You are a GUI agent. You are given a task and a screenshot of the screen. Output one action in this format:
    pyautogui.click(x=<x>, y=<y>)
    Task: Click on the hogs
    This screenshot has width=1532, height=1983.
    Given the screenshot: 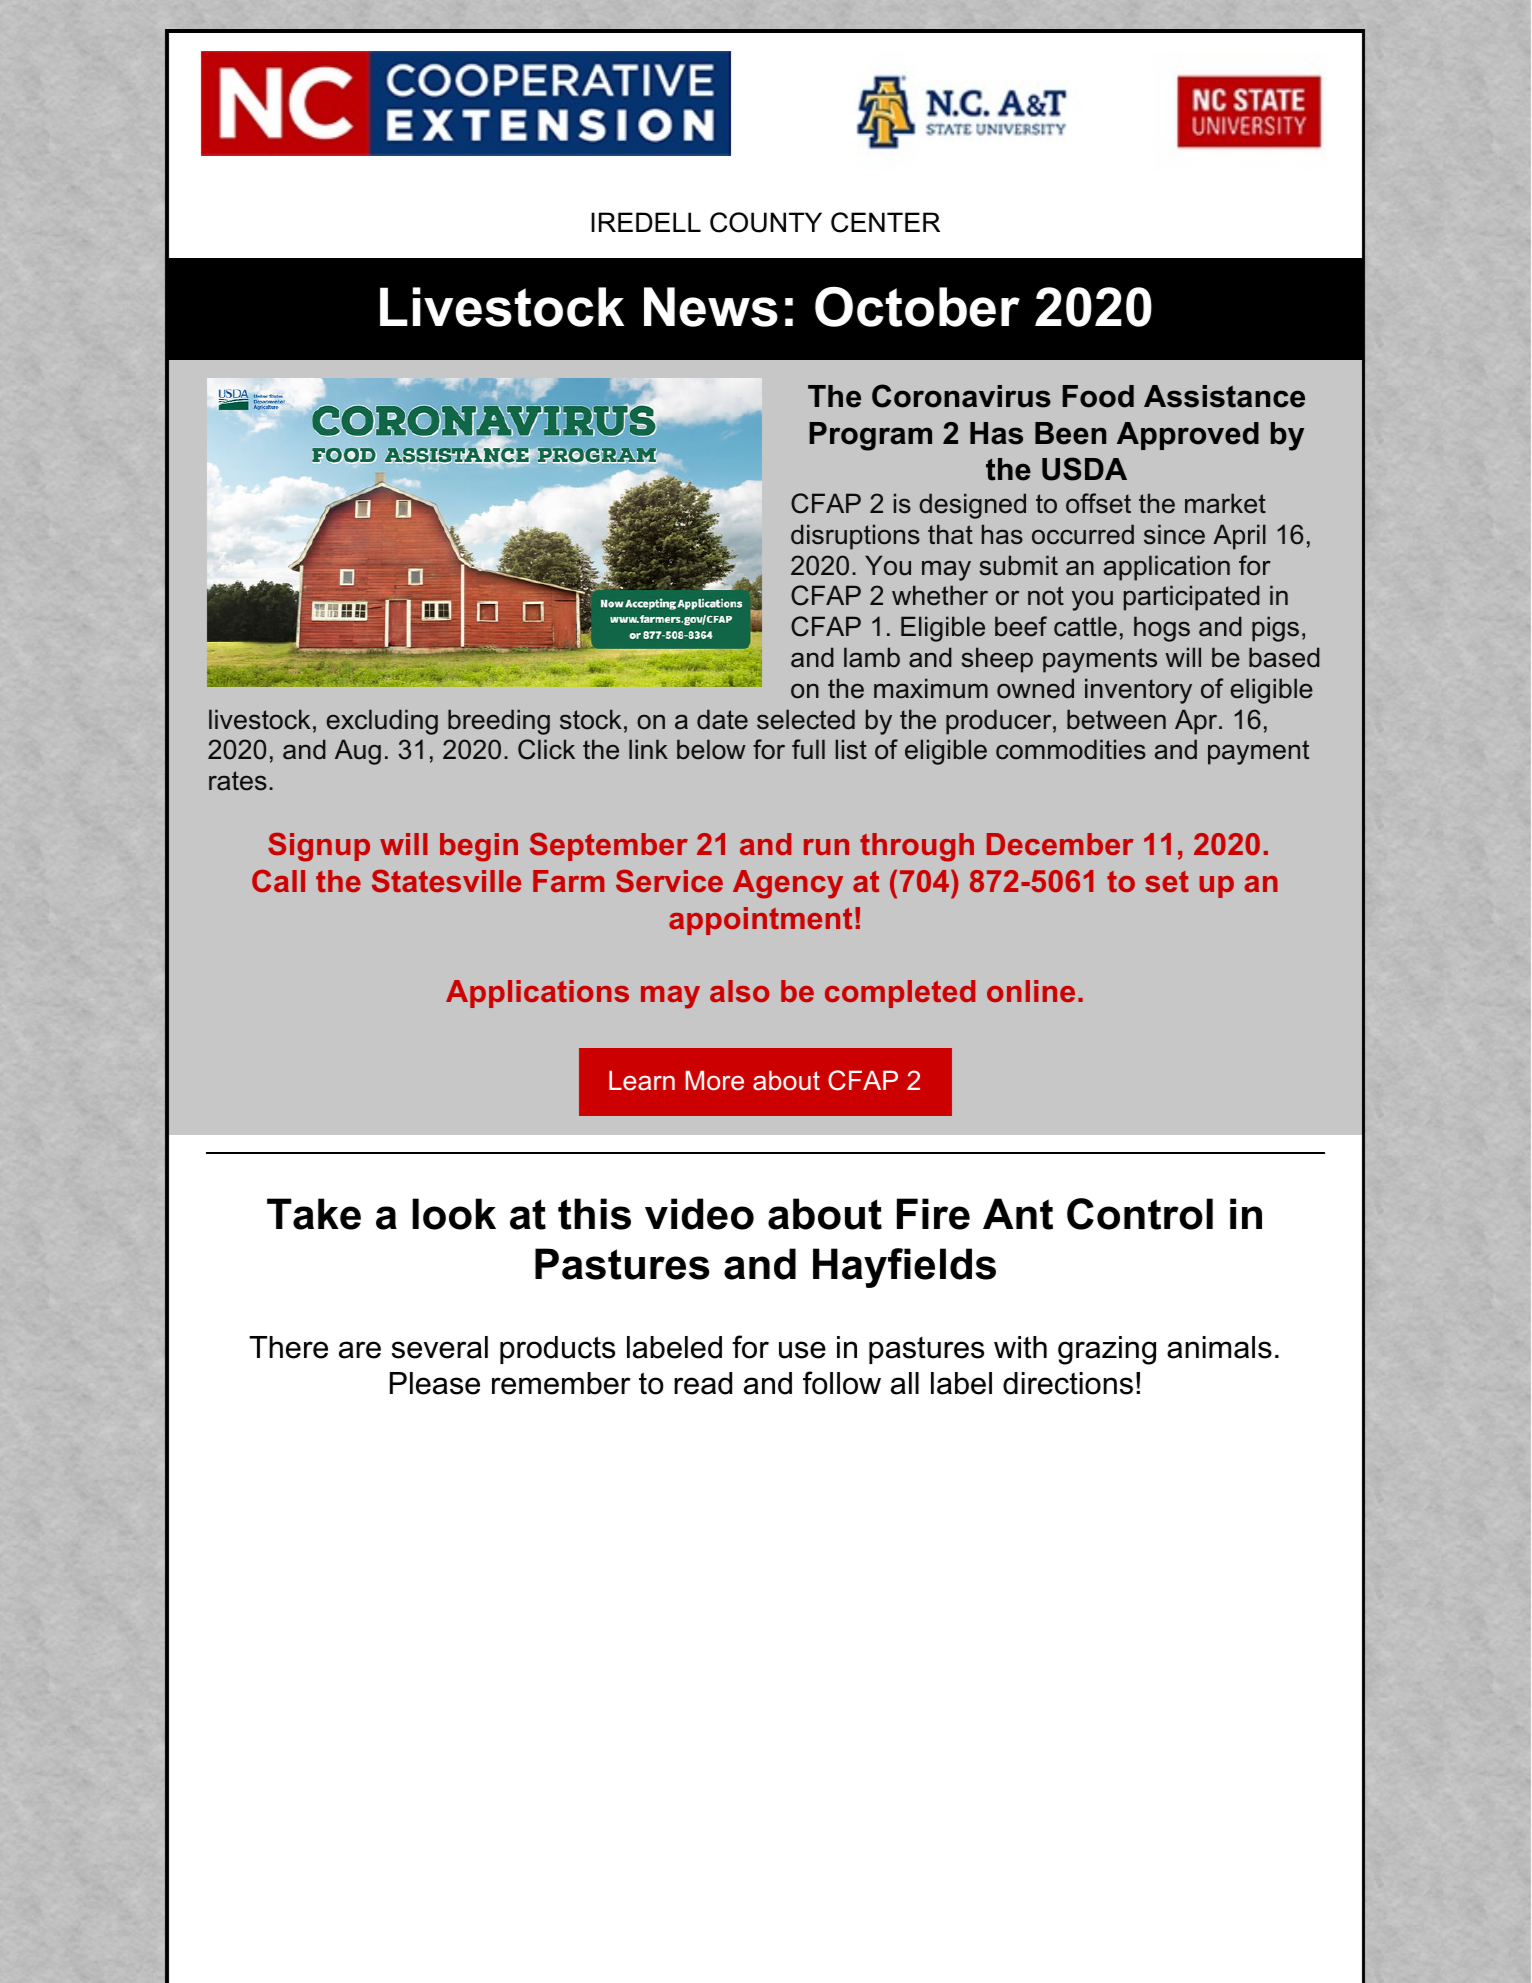 What is the action you would take?
    pyautogui.click(x=1162, y=629)
